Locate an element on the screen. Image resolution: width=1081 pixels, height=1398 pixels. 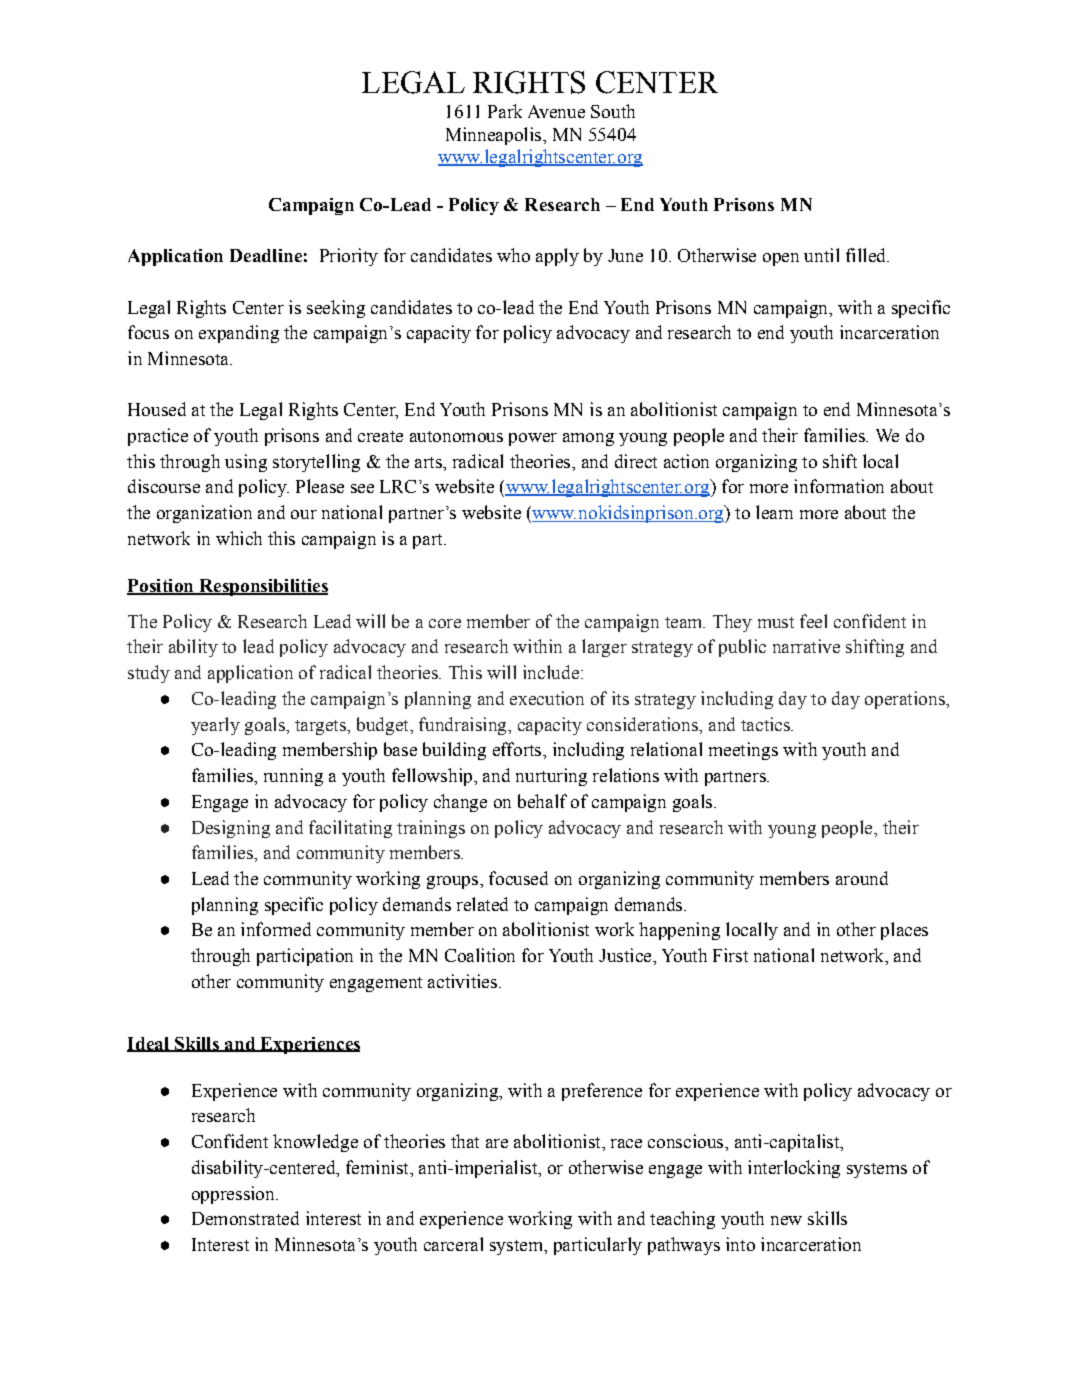
around is located at coordinates (862, 878).
